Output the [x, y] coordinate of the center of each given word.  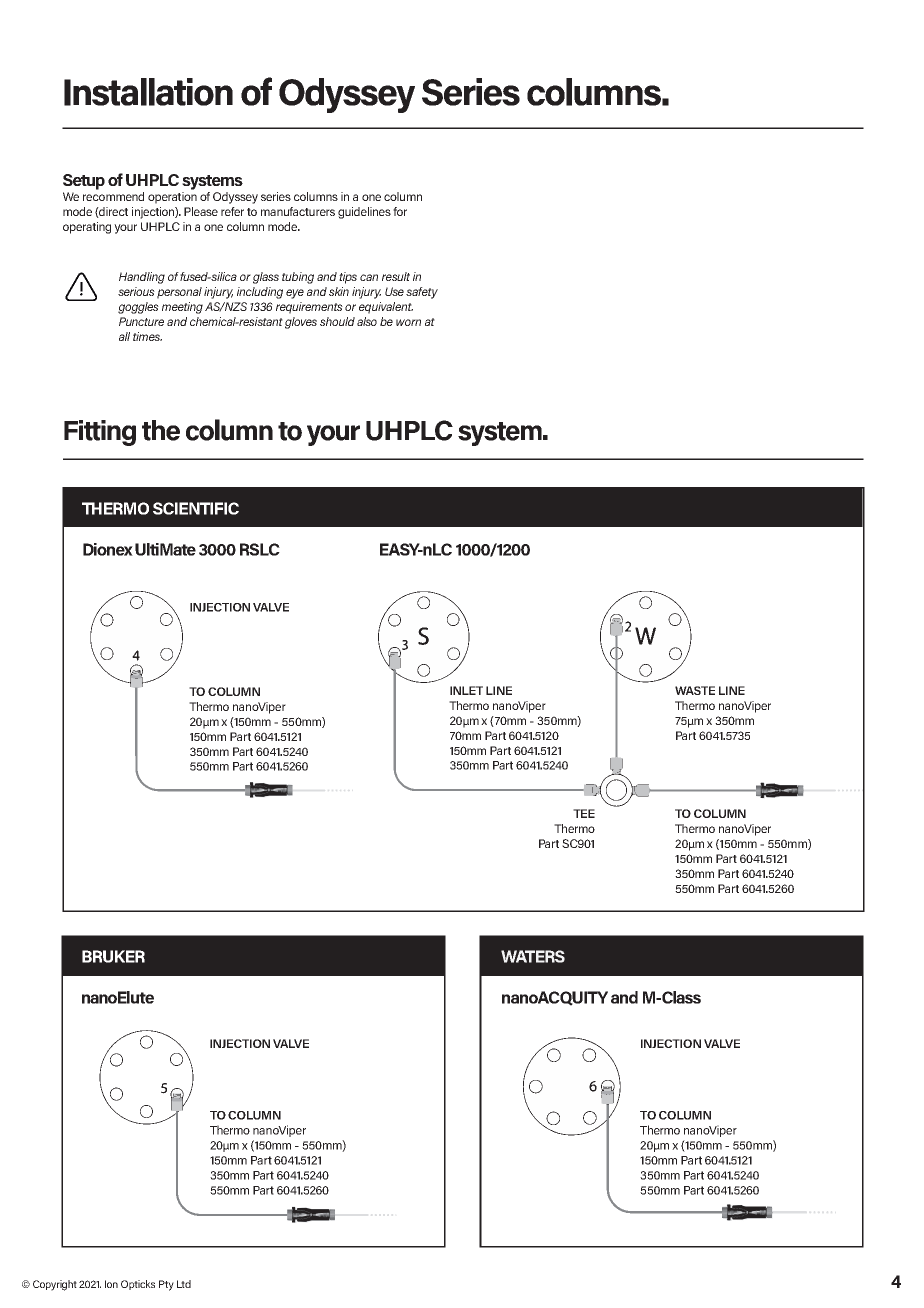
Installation [148, 92]
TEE [584, 813]
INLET [466, 690]
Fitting [100, 433]
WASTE [695, 690]
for [400, 211]
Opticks [138, 1285]
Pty [166, 1285]
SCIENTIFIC [196, 508]
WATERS [533, 956]
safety [422, 293]
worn [408, 322]
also [367, 321]
